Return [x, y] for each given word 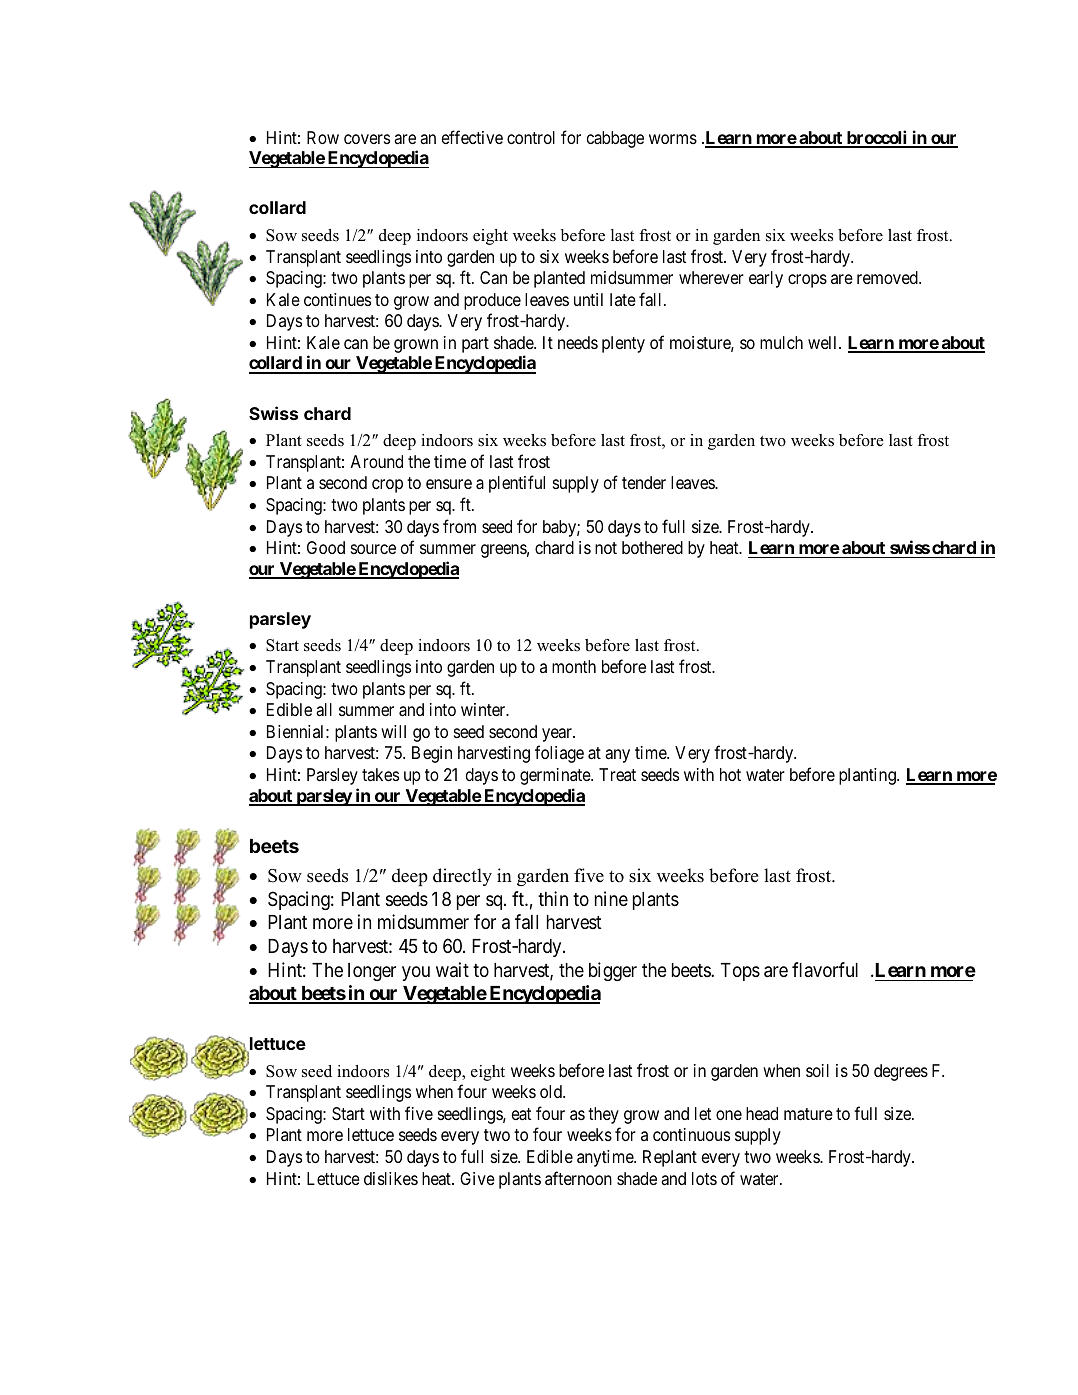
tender [644, 482]
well [824, 342]
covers [367, 139]
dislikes [391, 1178]
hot [730, 774]
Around [376, 461]
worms [673, 139]
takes [380, 775]
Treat [617, 774]
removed [888, 277]
